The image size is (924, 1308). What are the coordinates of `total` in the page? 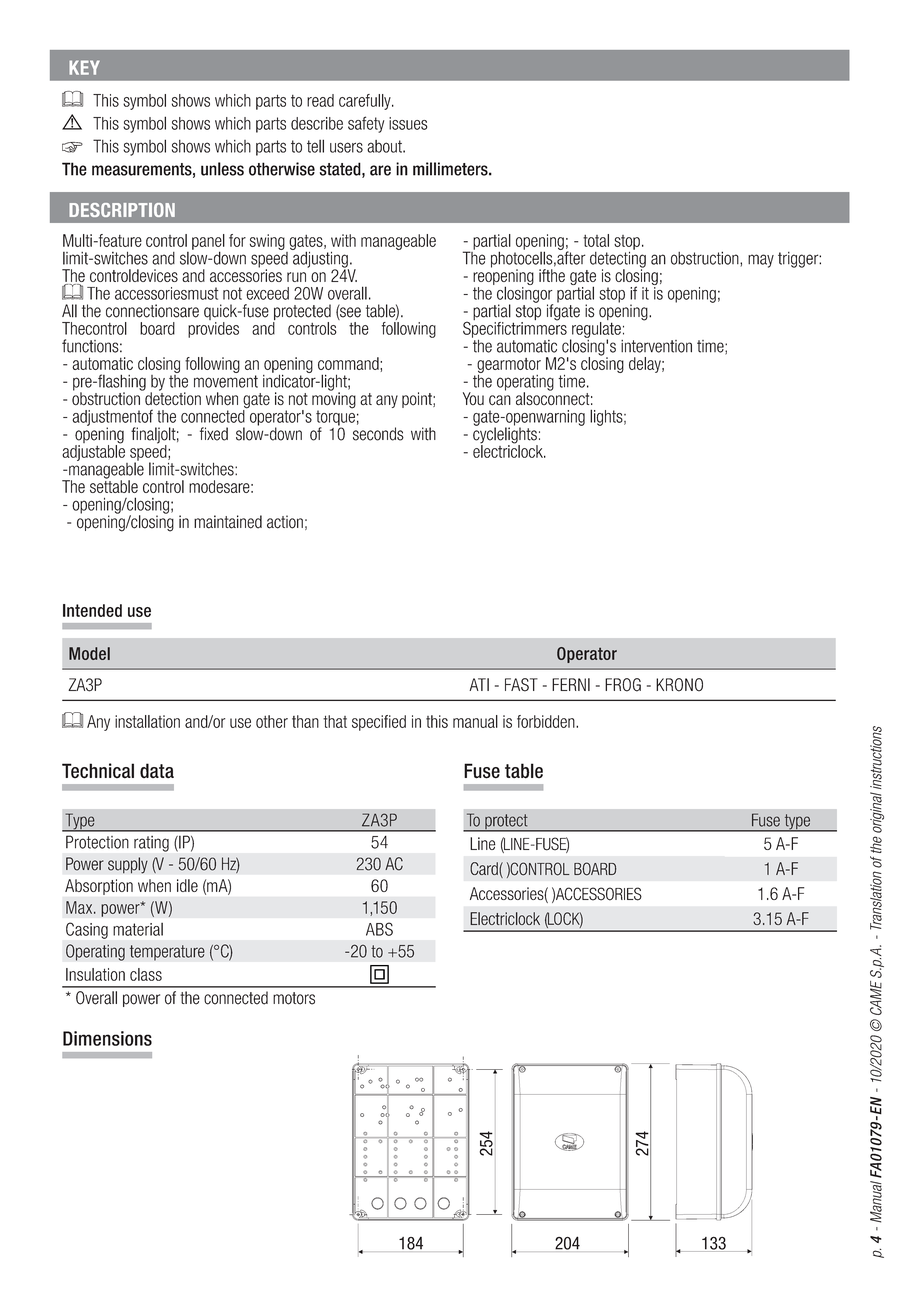 It's located at (596, 240).
